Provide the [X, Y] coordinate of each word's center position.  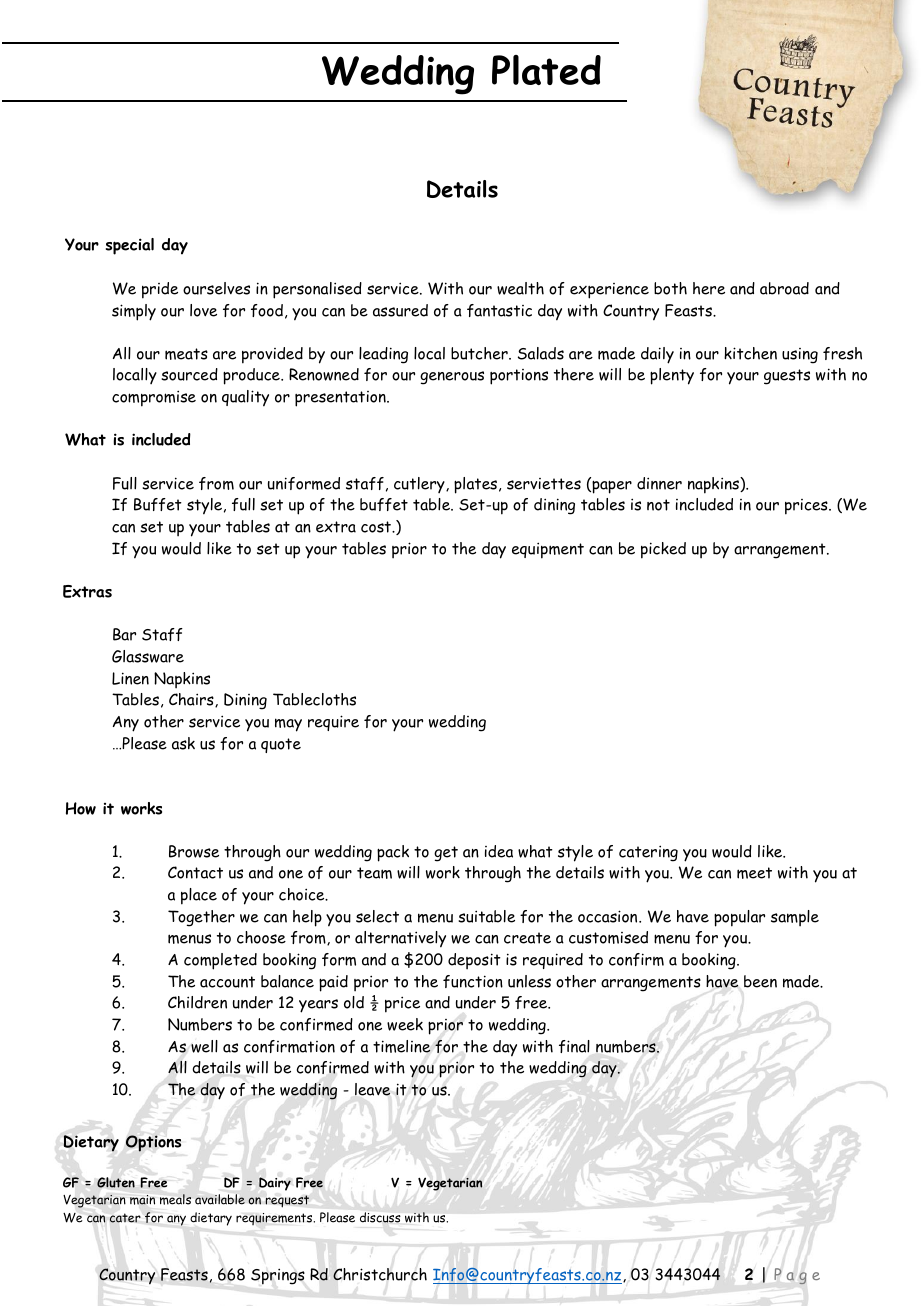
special [130, 246]
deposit [474, 961]
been [760, 981]
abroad [784, 288]
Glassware [148, 656]
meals [175, 1199]
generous [452, 378]
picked [663, 550]
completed [220, 961]
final [574, 1046]
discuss [380, 1217]
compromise [154, 398]
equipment [548, 550]
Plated [546, 70]
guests [787, 377]
